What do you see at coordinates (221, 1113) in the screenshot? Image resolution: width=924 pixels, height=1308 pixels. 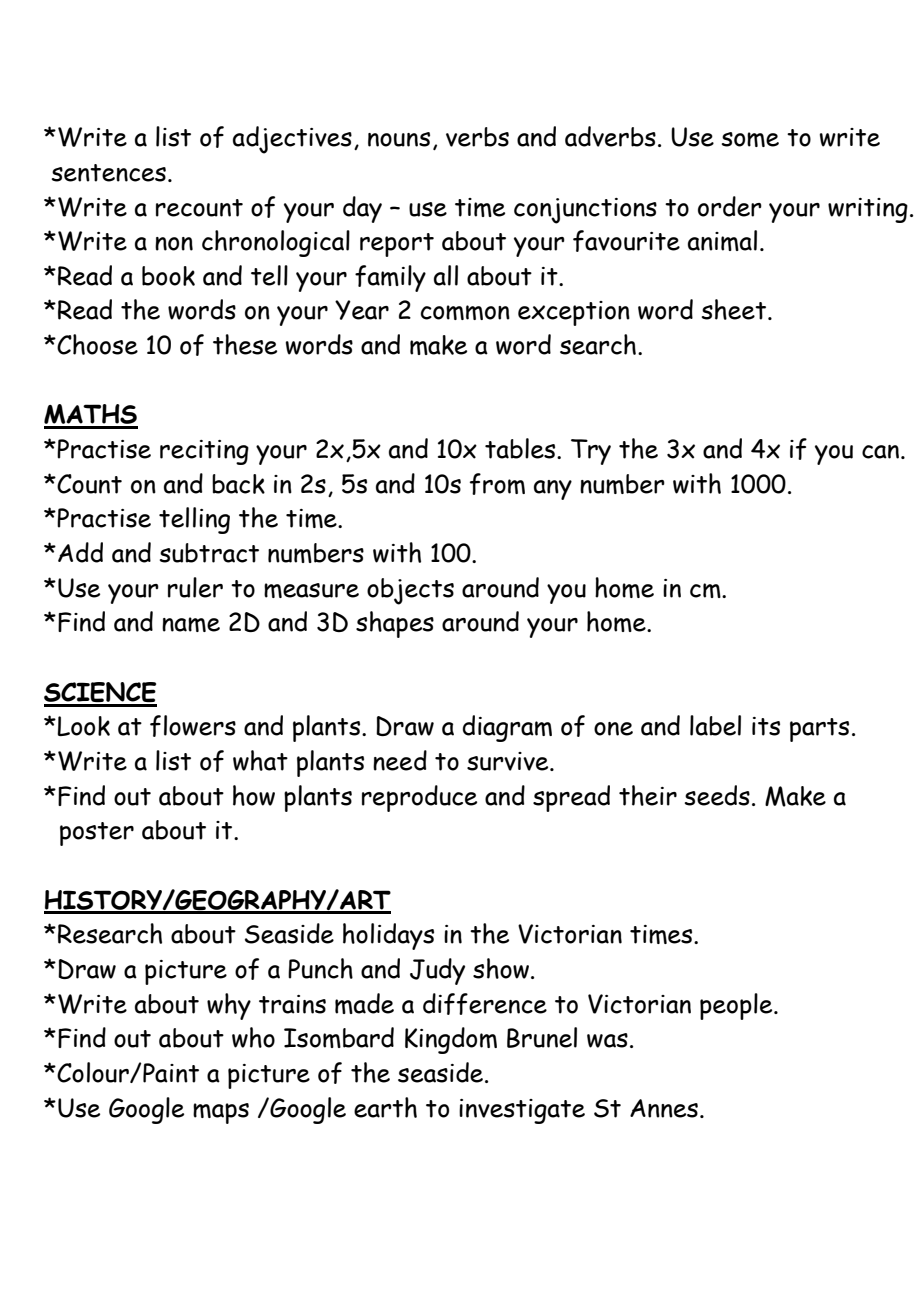 I see `maps` at bounding box center [221, 1113].
